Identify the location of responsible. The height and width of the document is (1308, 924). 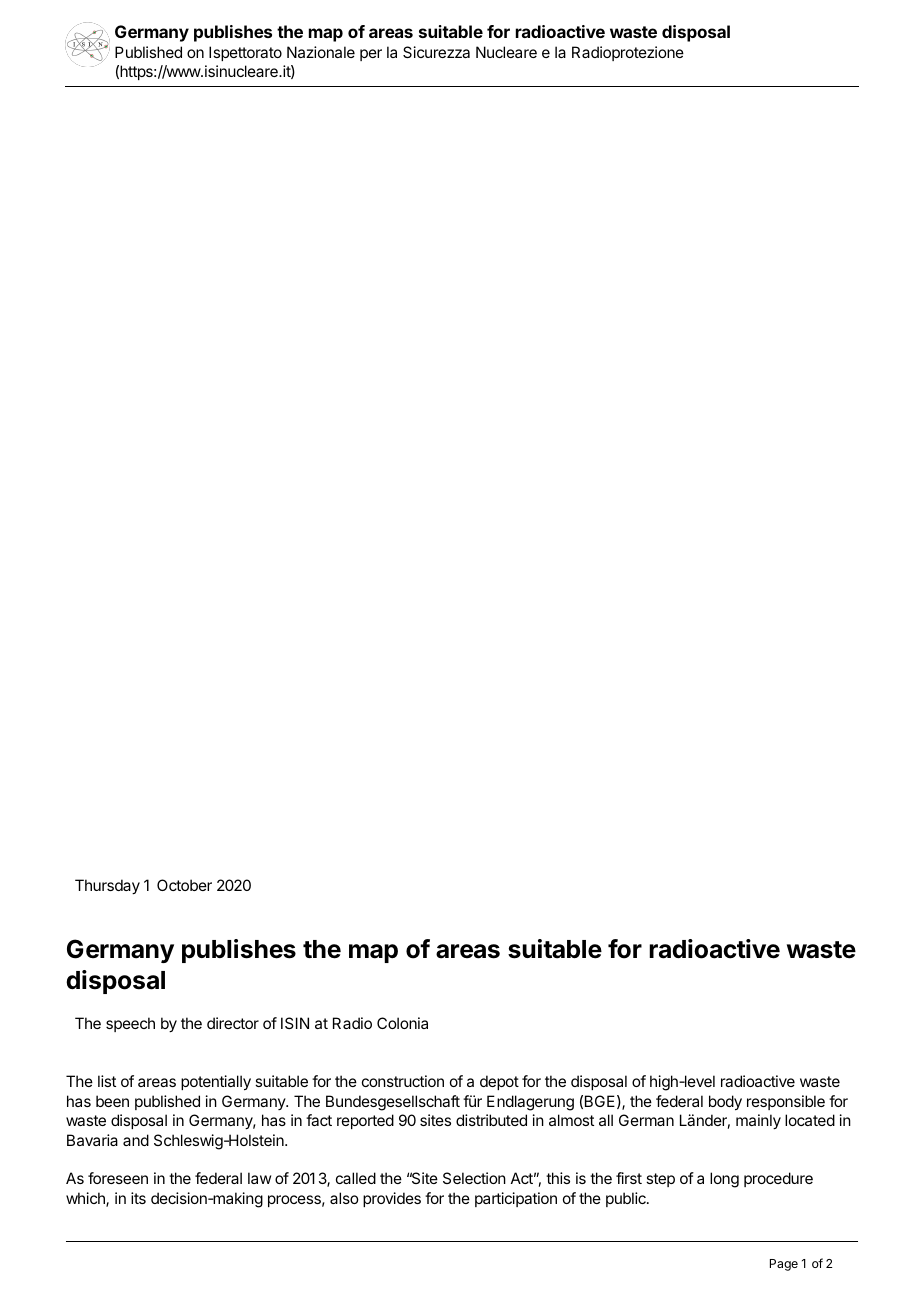
(786, 1102).
